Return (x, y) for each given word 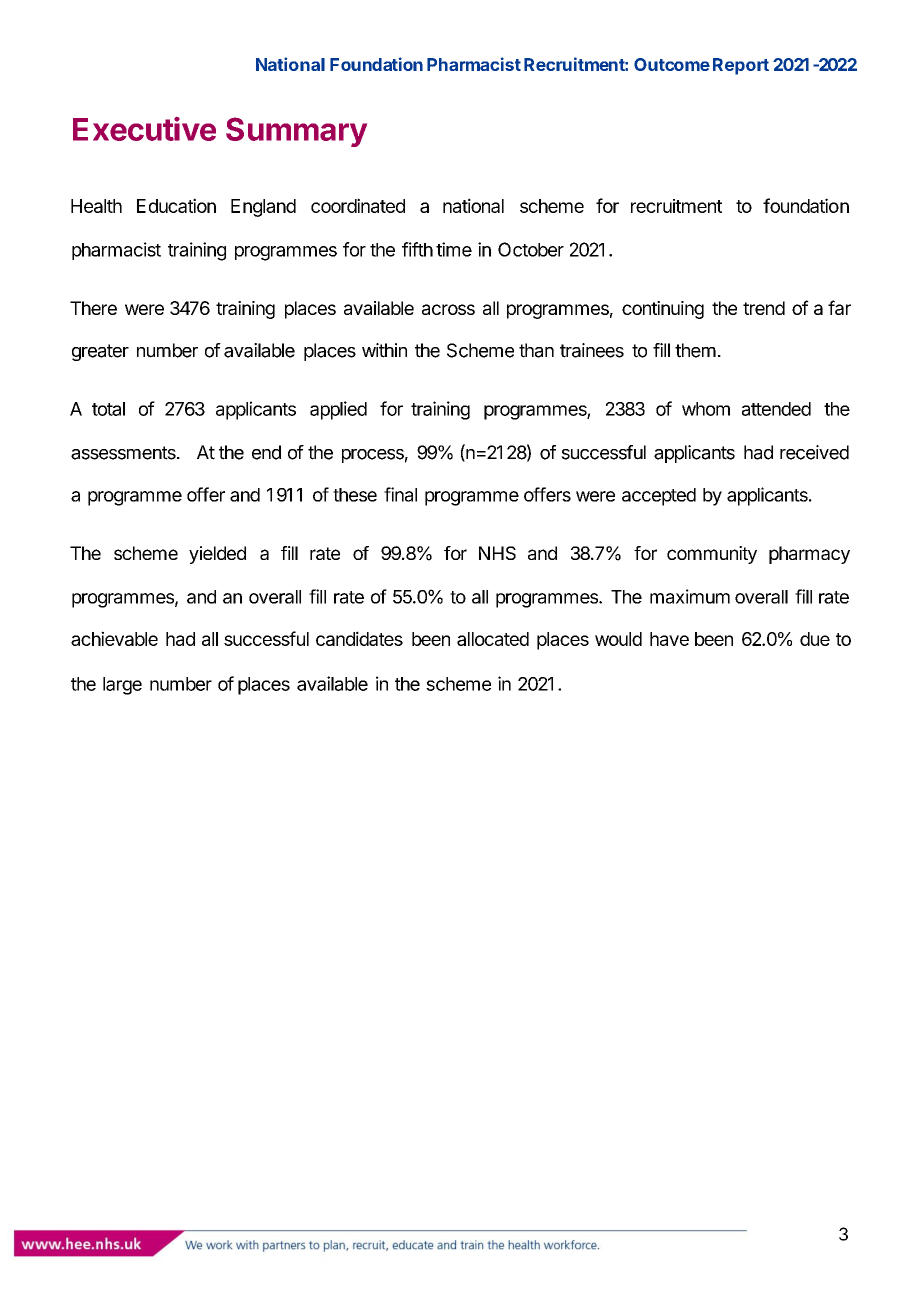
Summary (296, 132)
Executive (144, 129)
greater (100, 352)
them (695, 350)
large (122, 686)
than (536, 350)
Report (741, 66)
